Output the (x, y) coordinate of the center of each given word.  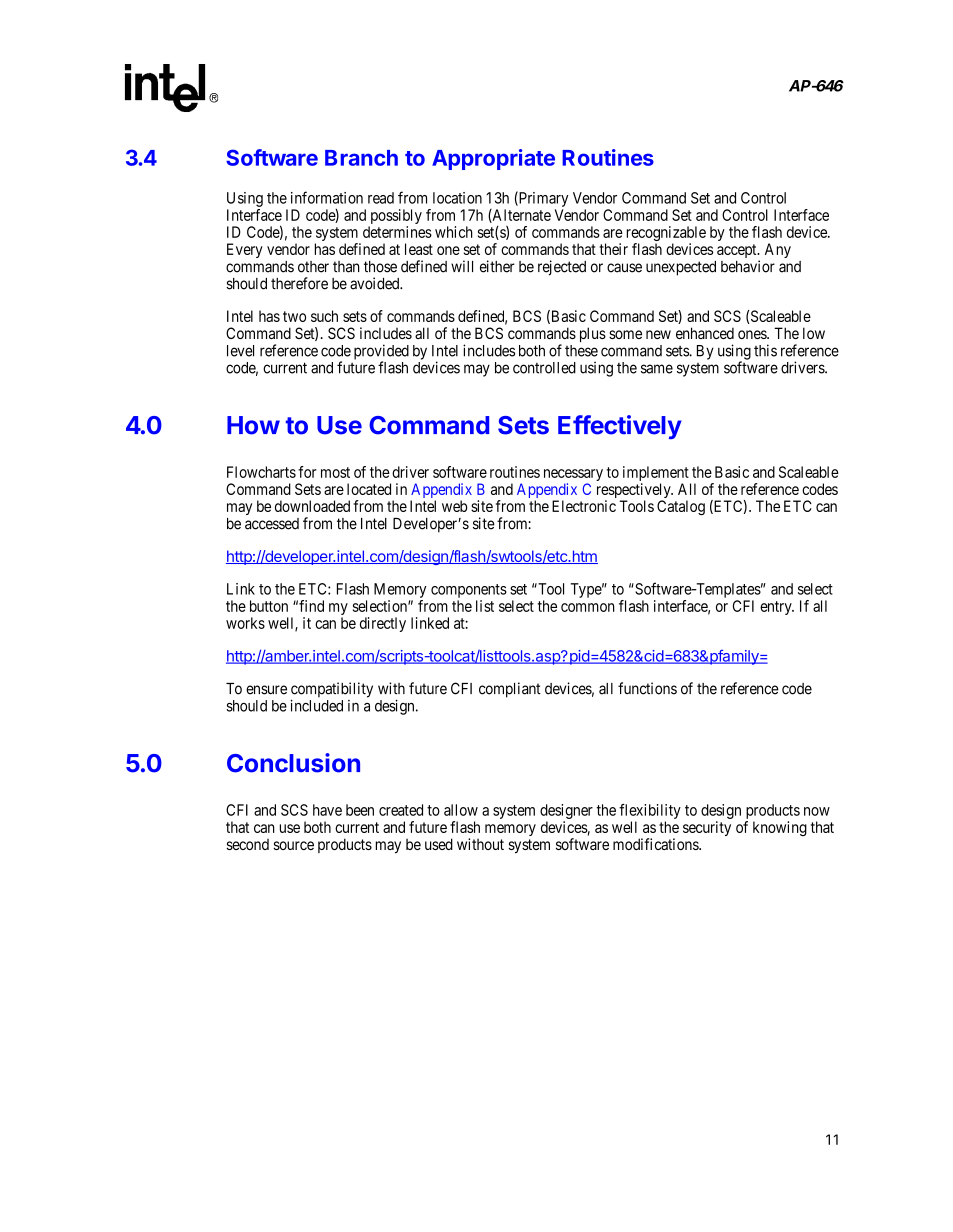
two (294, 316)
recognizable (666, 235)
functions (647, 688)
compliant (510, 690)
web (455, 506)
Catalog (681, 508)
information (327, 197)
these (581, 351)
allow (461, 810)
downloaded (312, 506)
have (327, 810)
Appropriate (493, 159)
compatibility (332, 691)
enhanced (705, 333)
